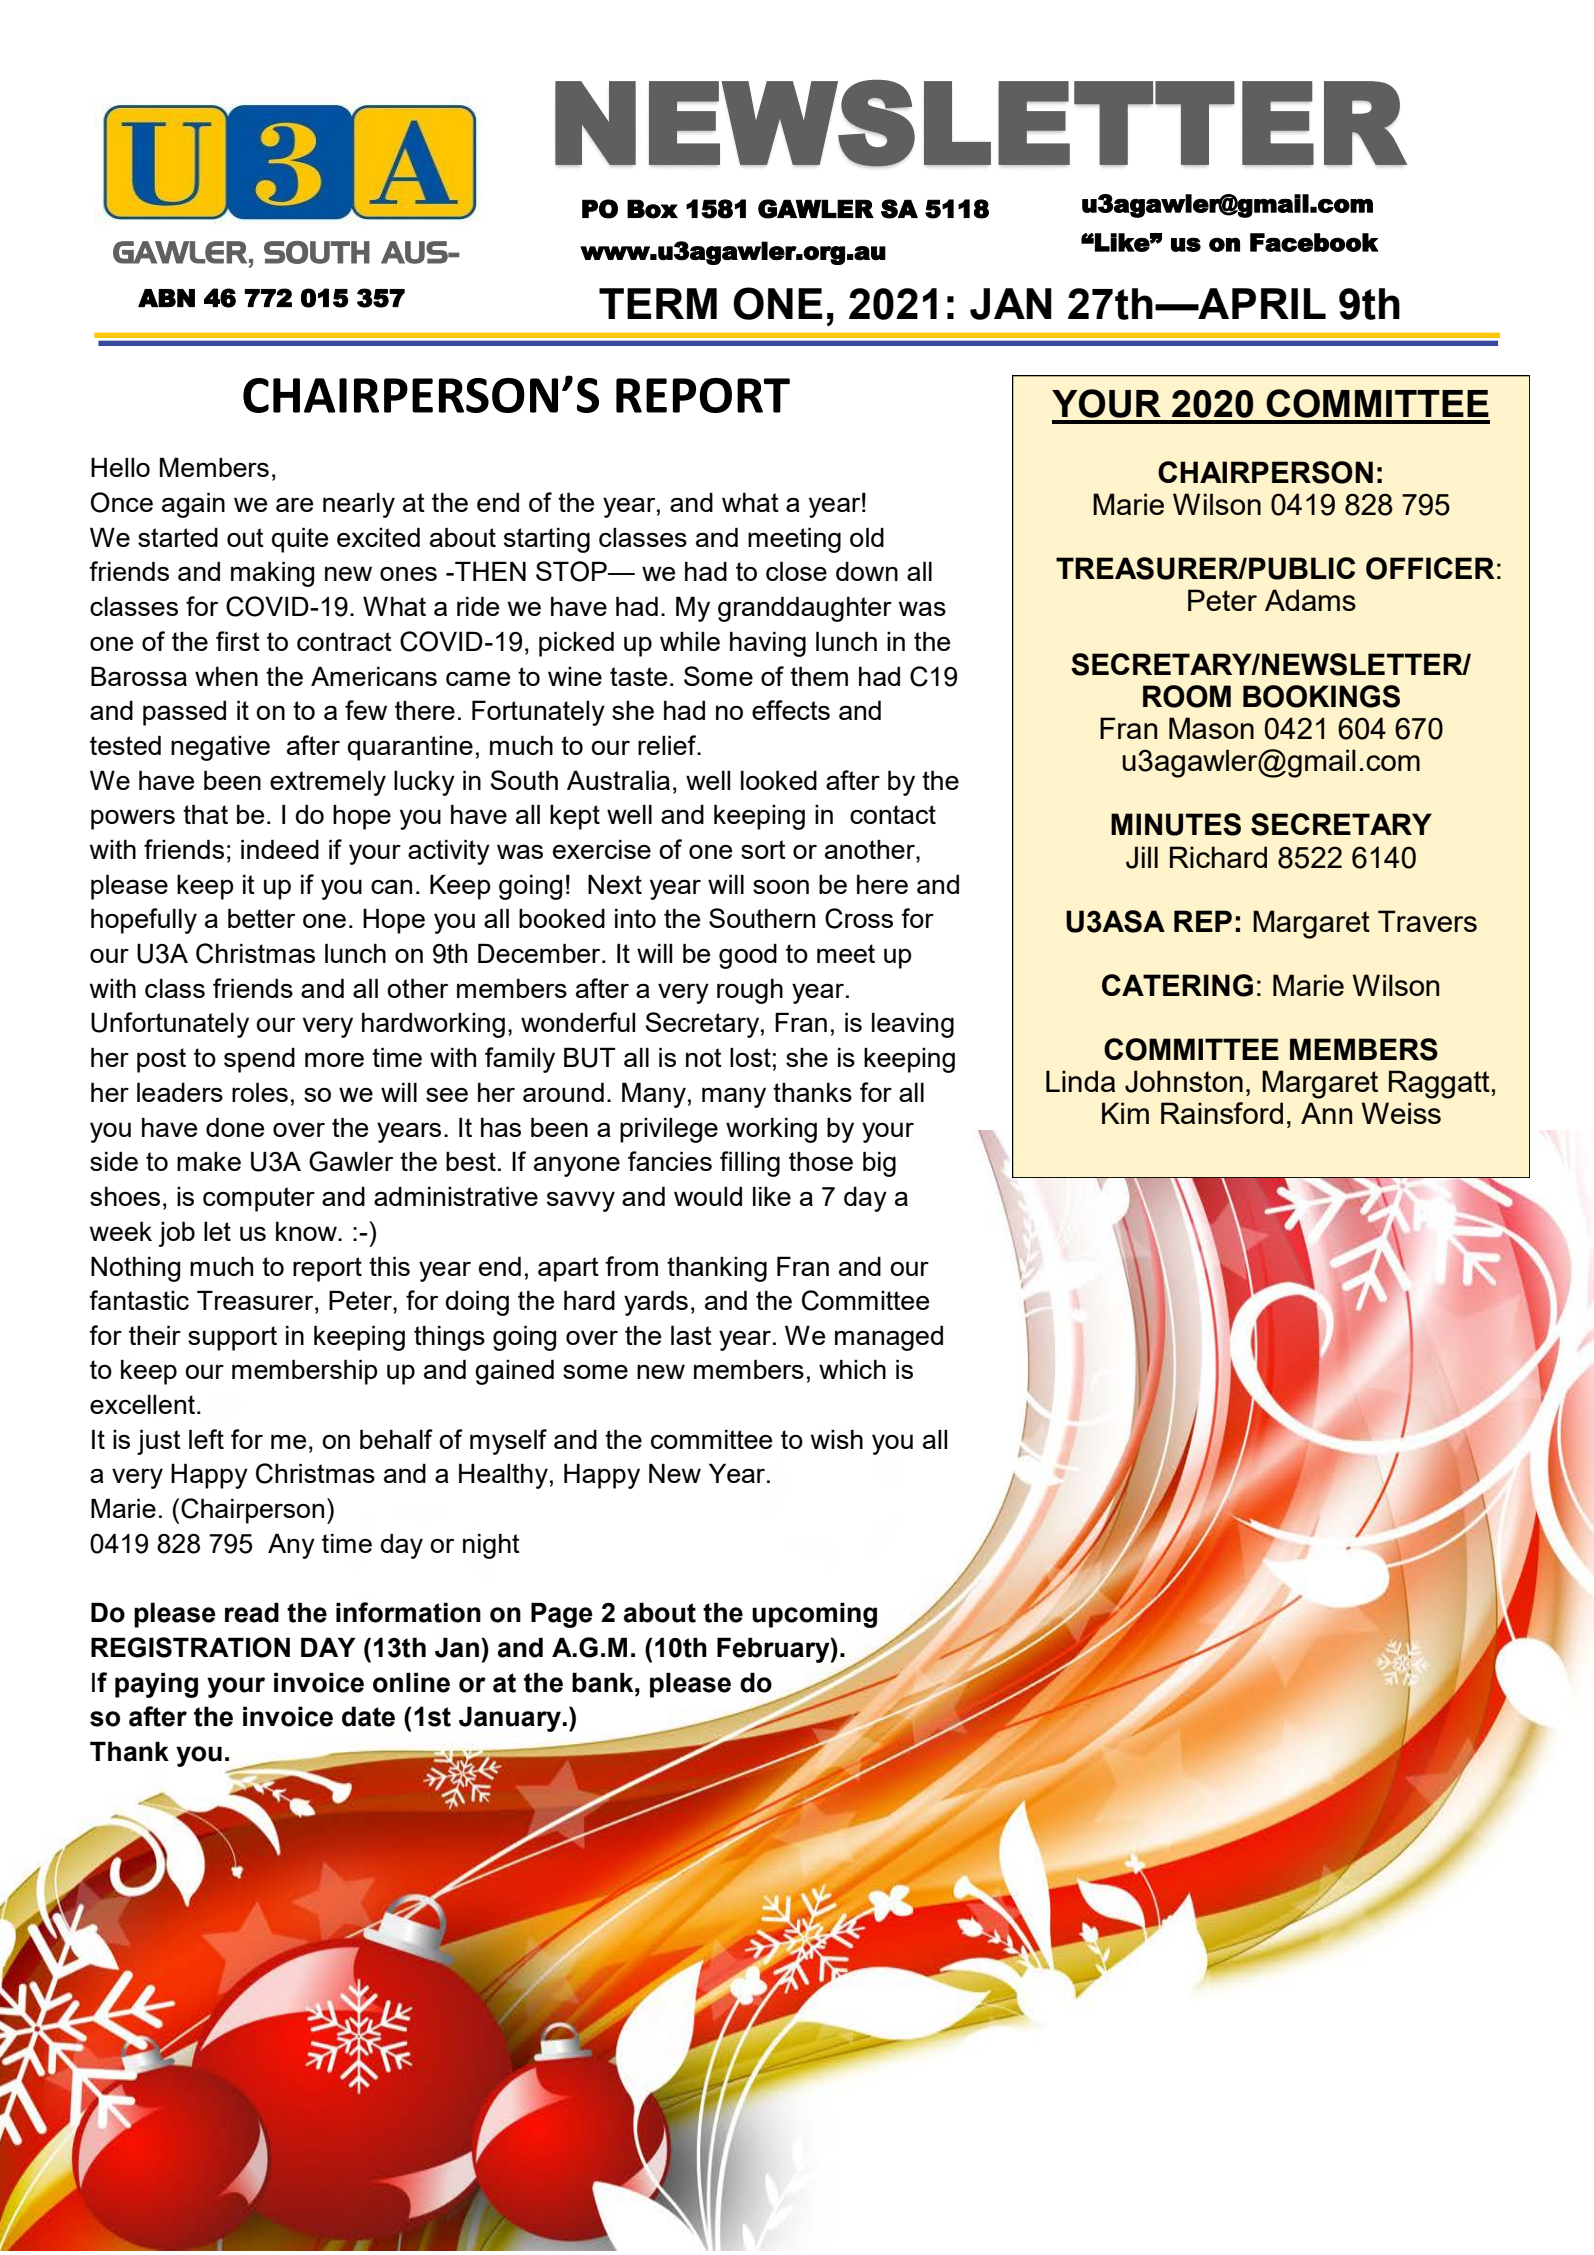  Describe the element at coordinates (232, 1338) in the screenshot. I see `support` at that location.
